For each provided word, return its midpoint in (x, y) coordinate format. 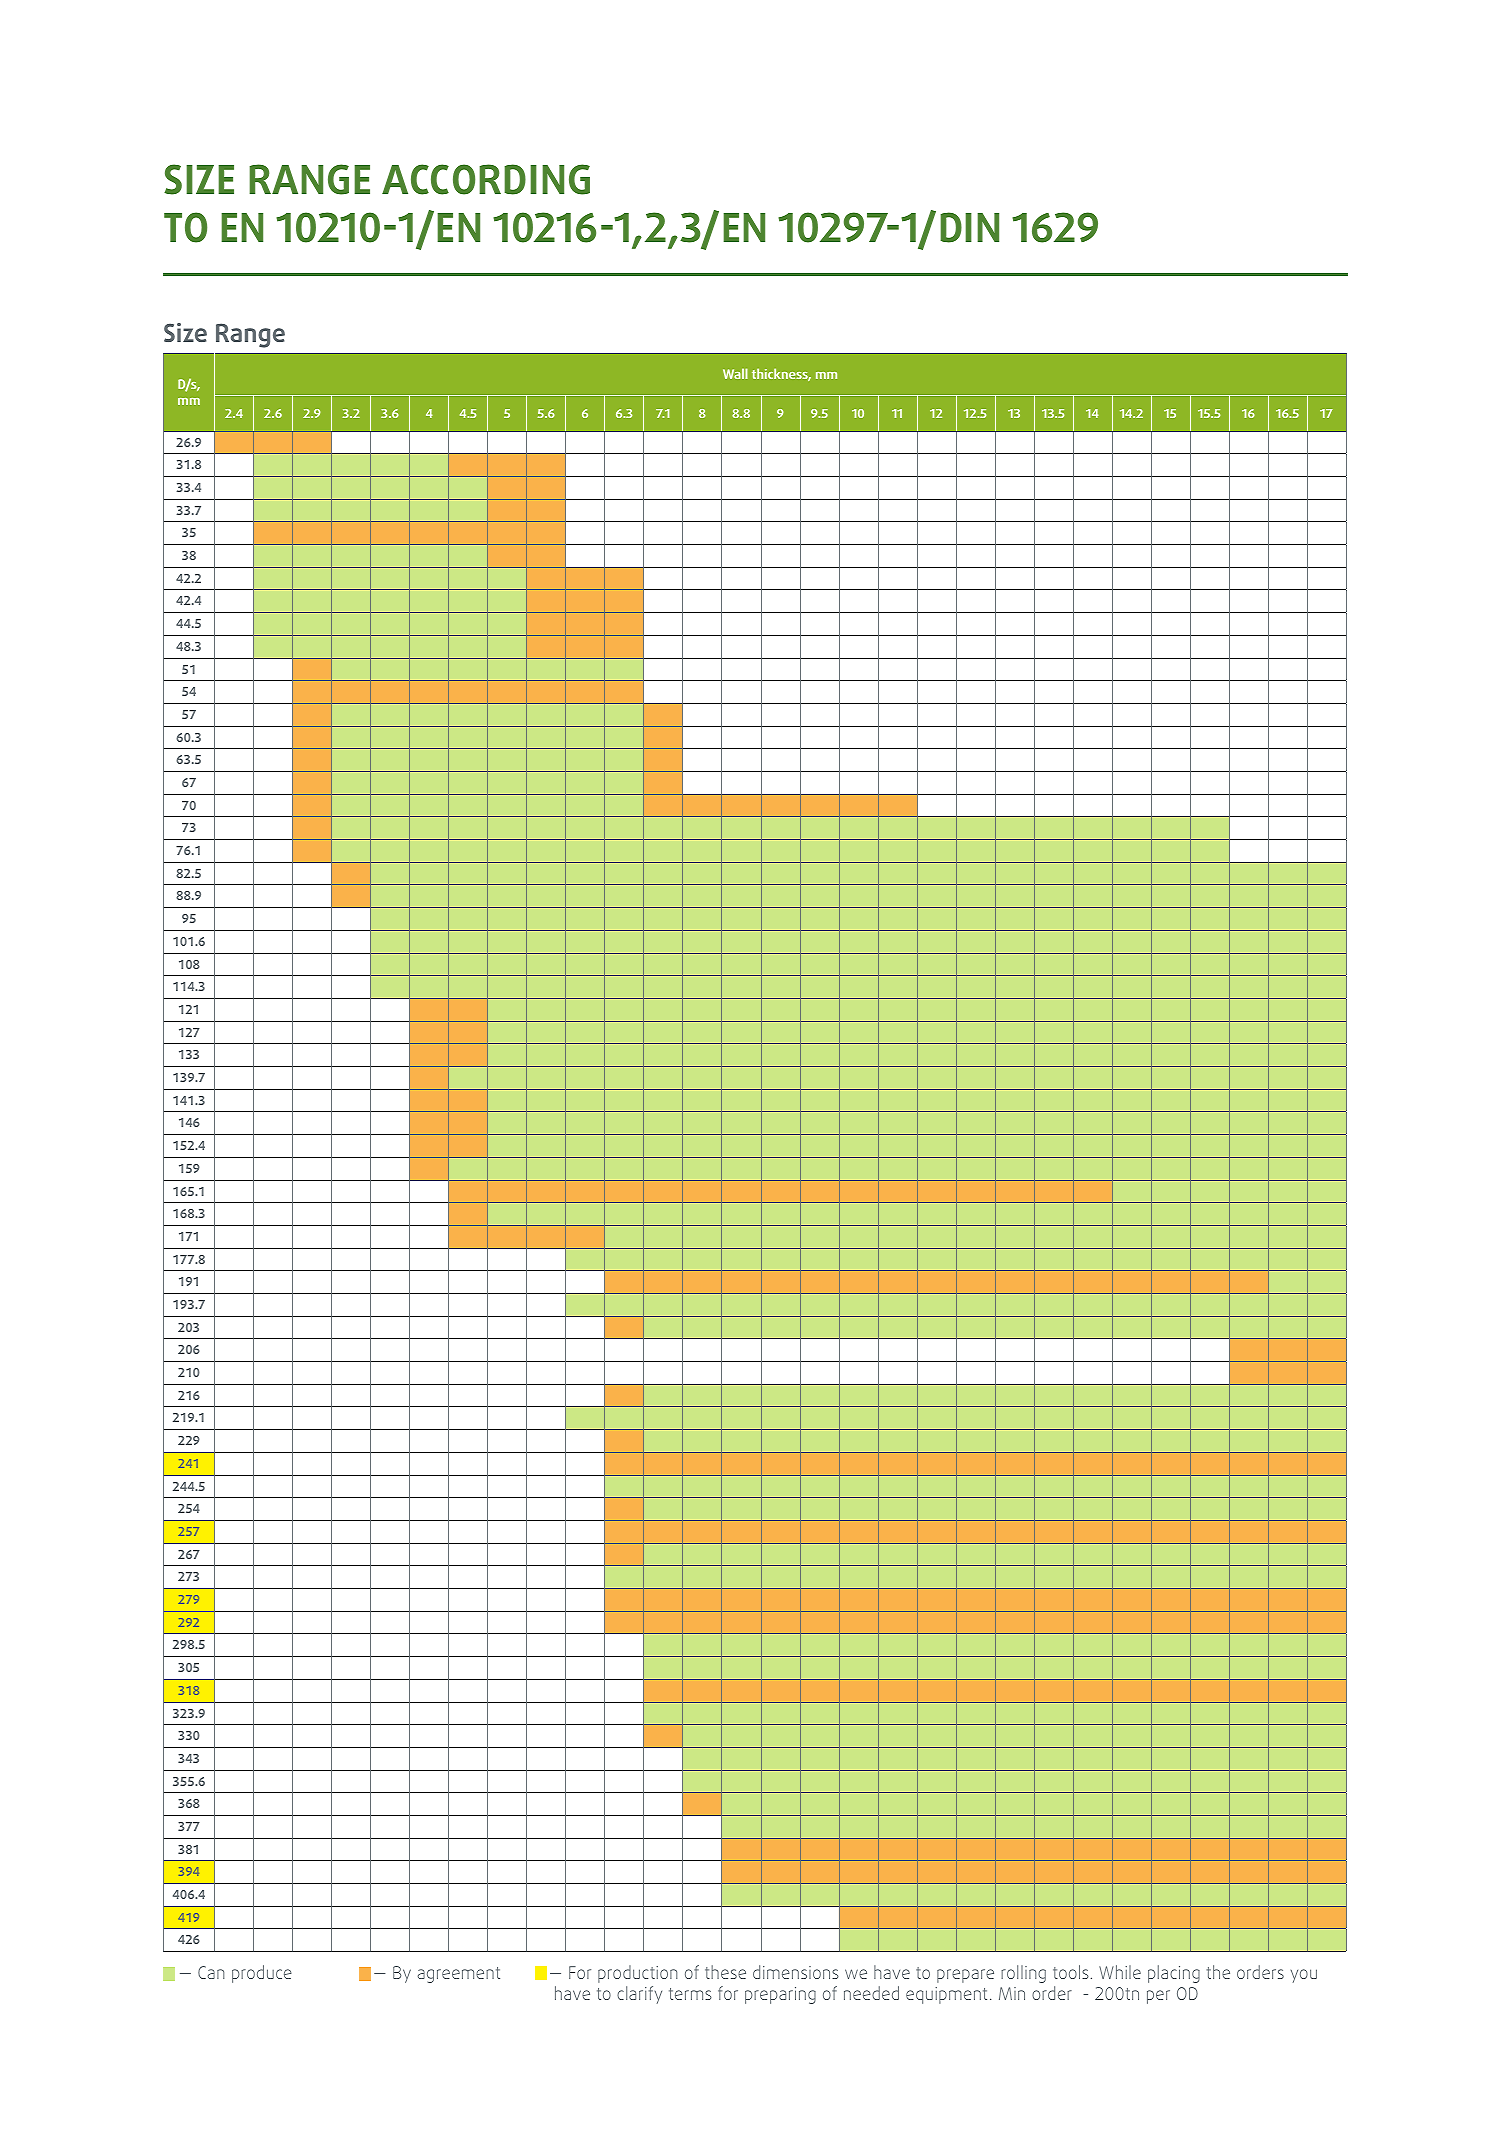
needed (871, 1993)
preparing (780, 1995)
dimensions (796, 1972)
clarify (639, 1995)
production (637, 1974)
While (1120, 1972)
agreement (459, 1975)
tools (1071, 1972)
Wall (735, 373)
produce (262, 1974)
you (1304, 1976)
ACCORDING (486, 179)
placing (1174, 1974)
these (725, 1972)
